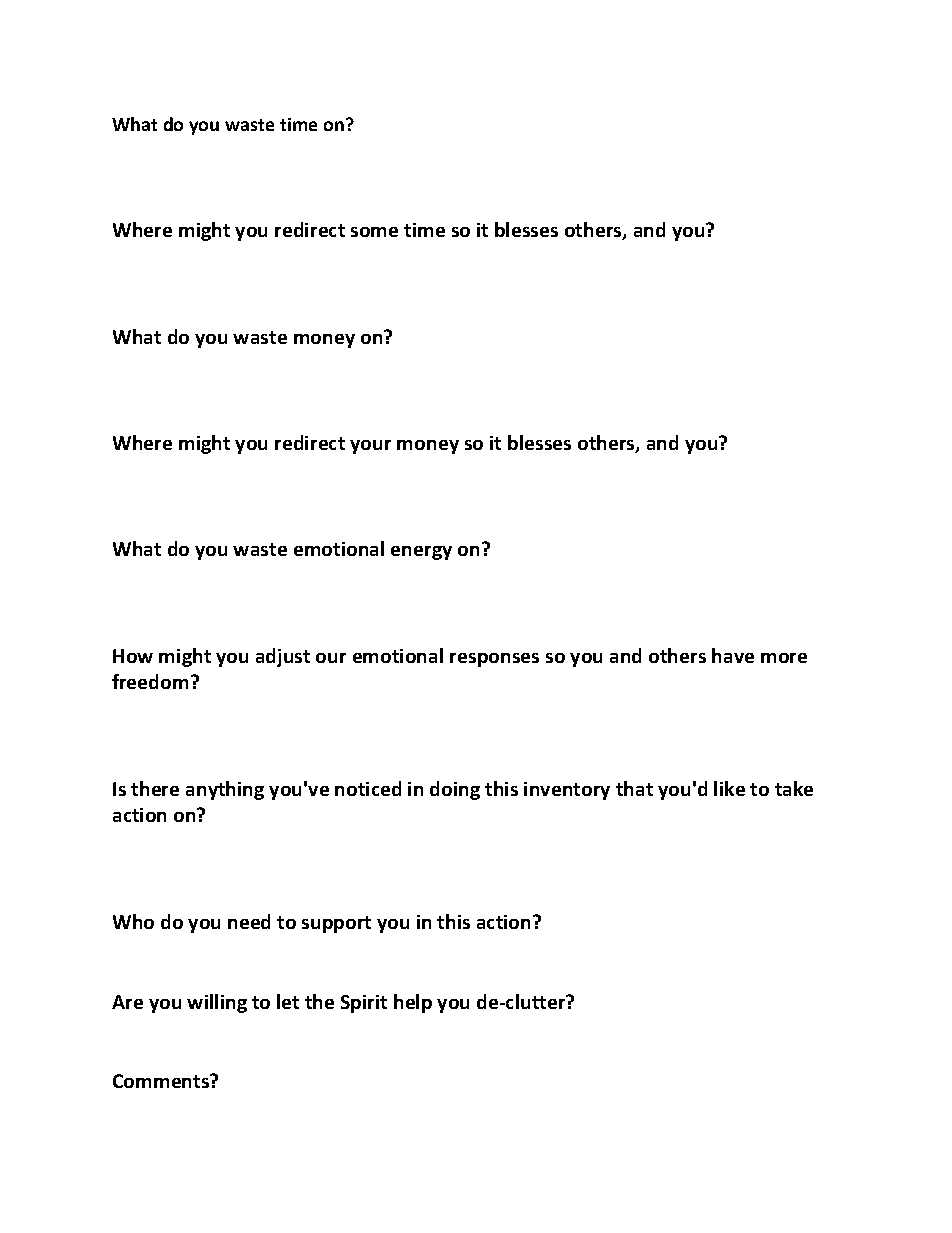 The width and height of the page is (952, 1233). What do you see at coordinates (494, 660) in the page?
I see `responses` at bounding box center [494, 660].
